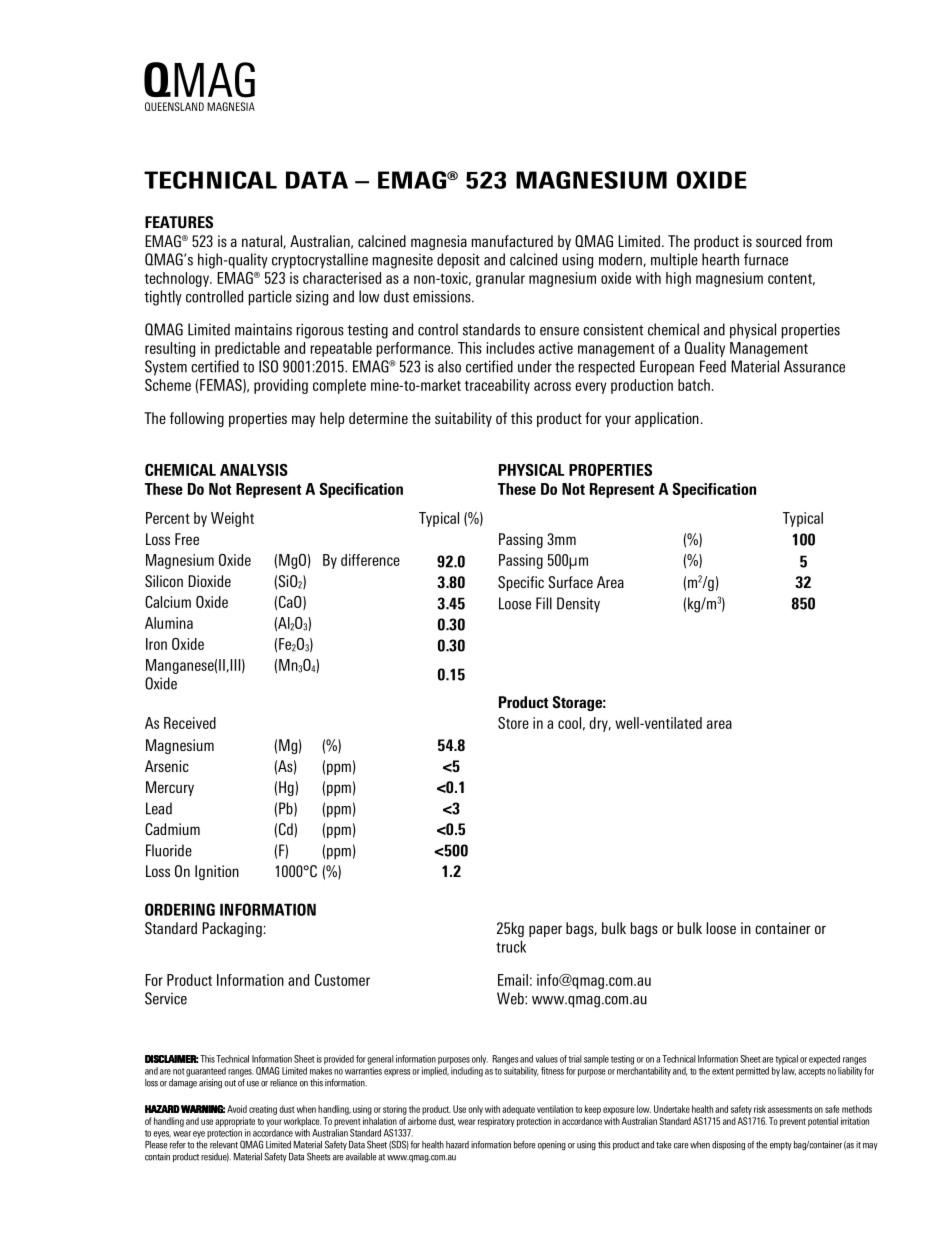  What do you see at coordinates (235, 1122) in the screenshot?
I see `appropriate` at bounding box center [235, 1122].
